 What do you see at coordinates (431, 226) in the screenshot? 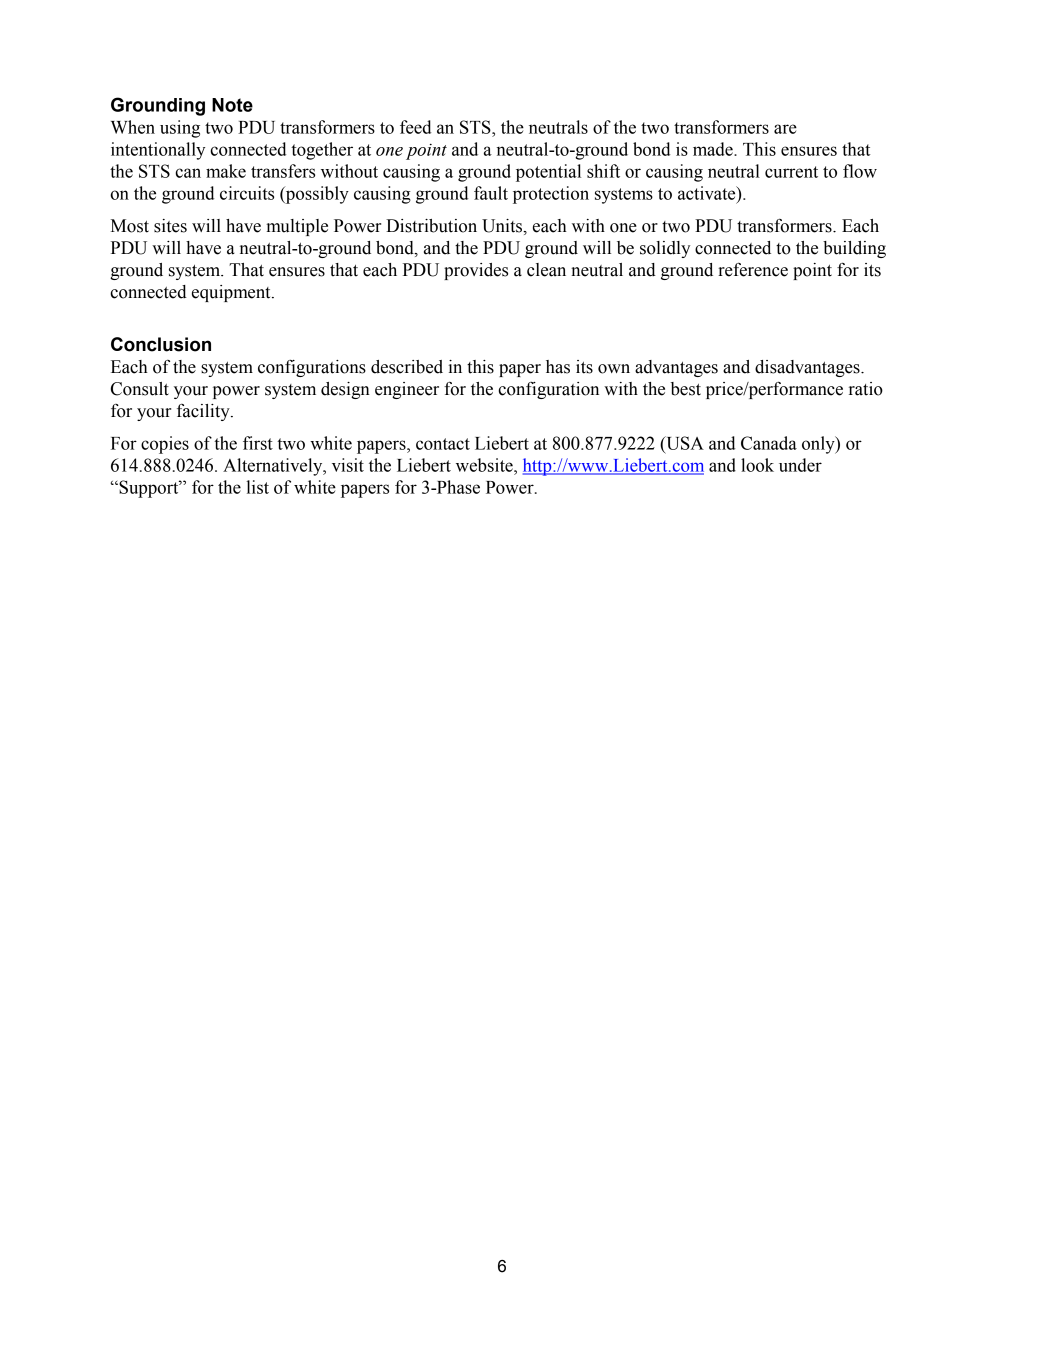
I see `Distribution` at bounding box center [431, 226].
